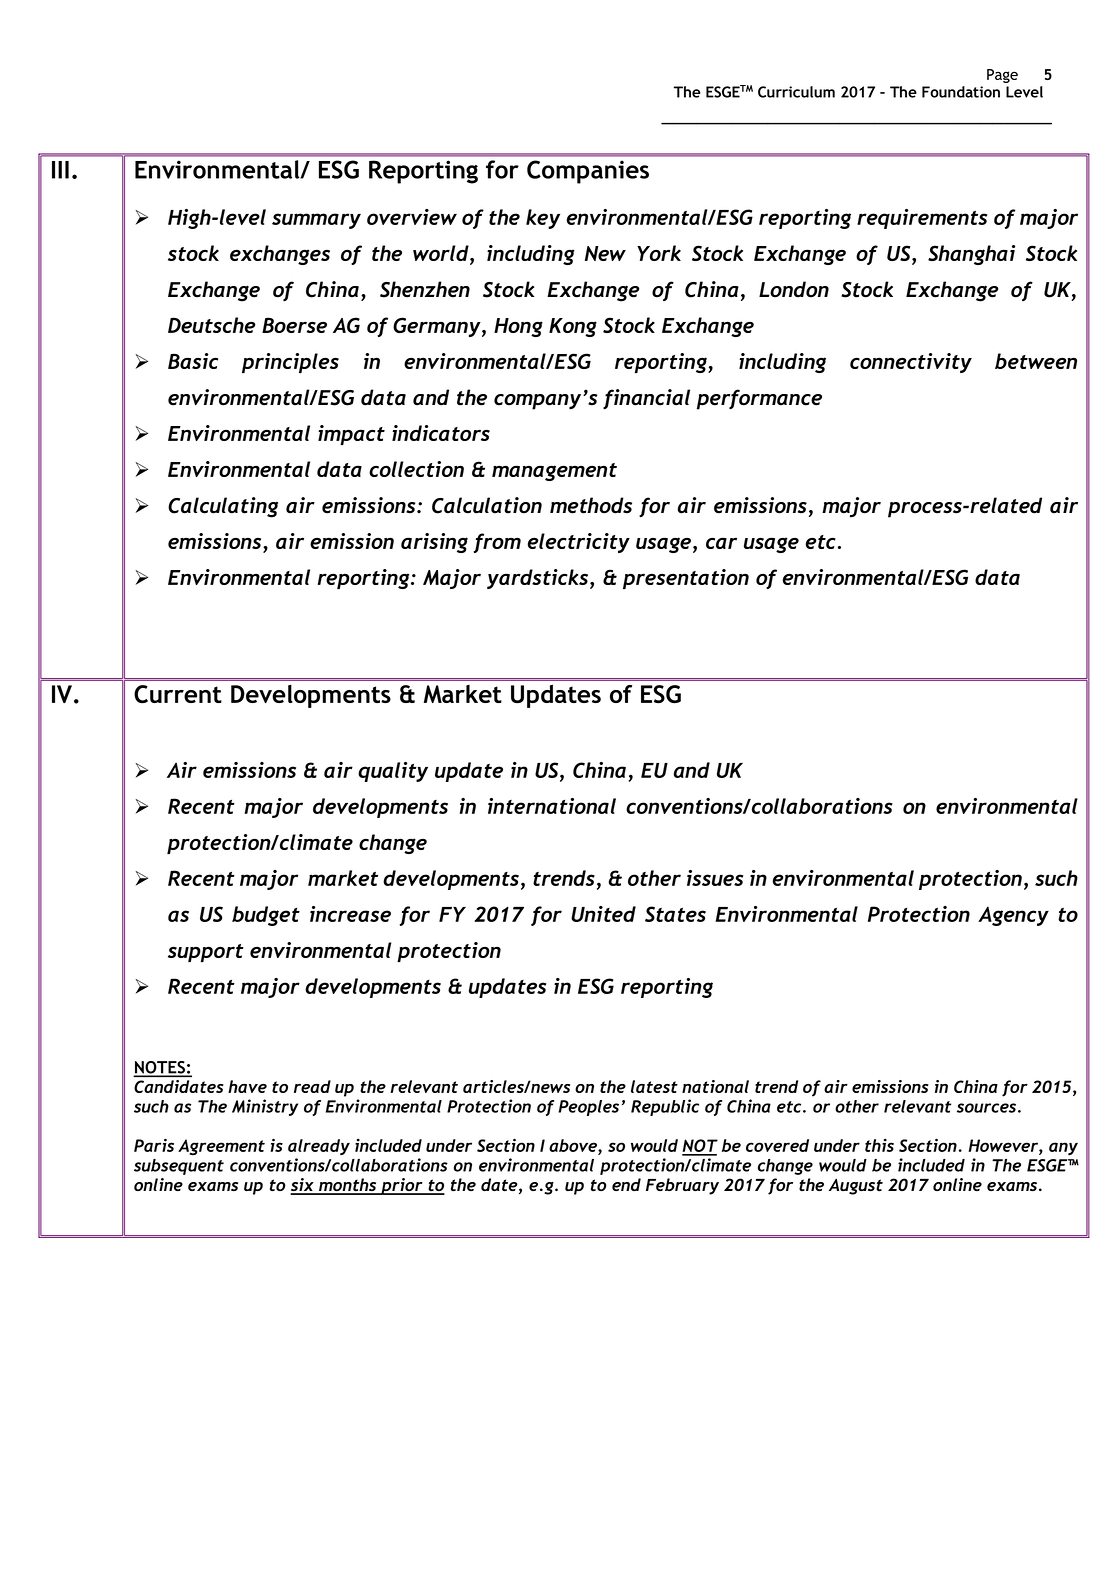  Describe the element at coordinates (60, 170) in the screenshot. I see `III` at that location.
